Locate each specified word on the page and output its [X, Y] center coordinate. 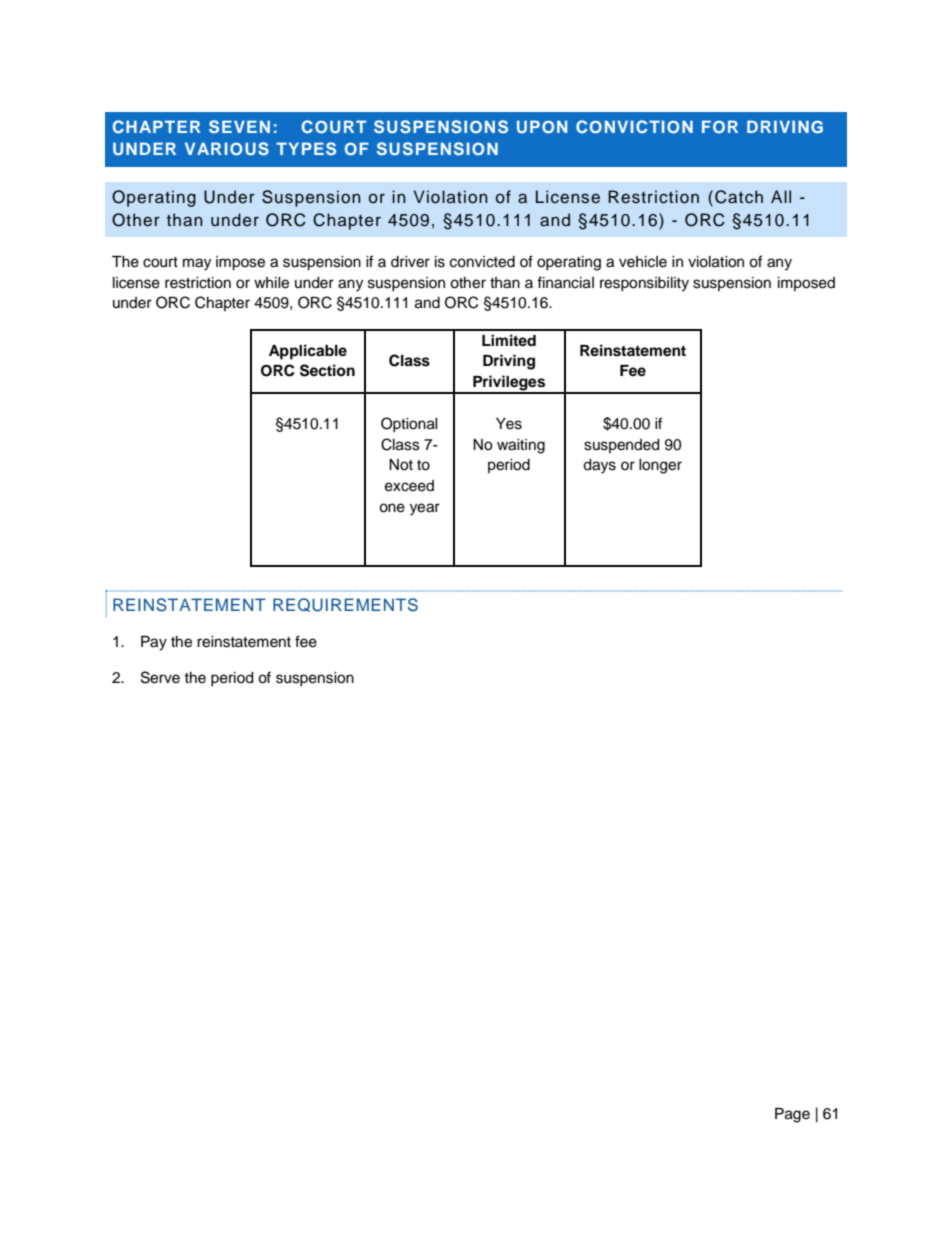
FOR [720, 126]
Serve [160, 677]
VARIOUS [227, 149]
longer [660, 466]
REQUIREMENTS [345, 605]
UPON [542, 126]
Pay [154, 643]
